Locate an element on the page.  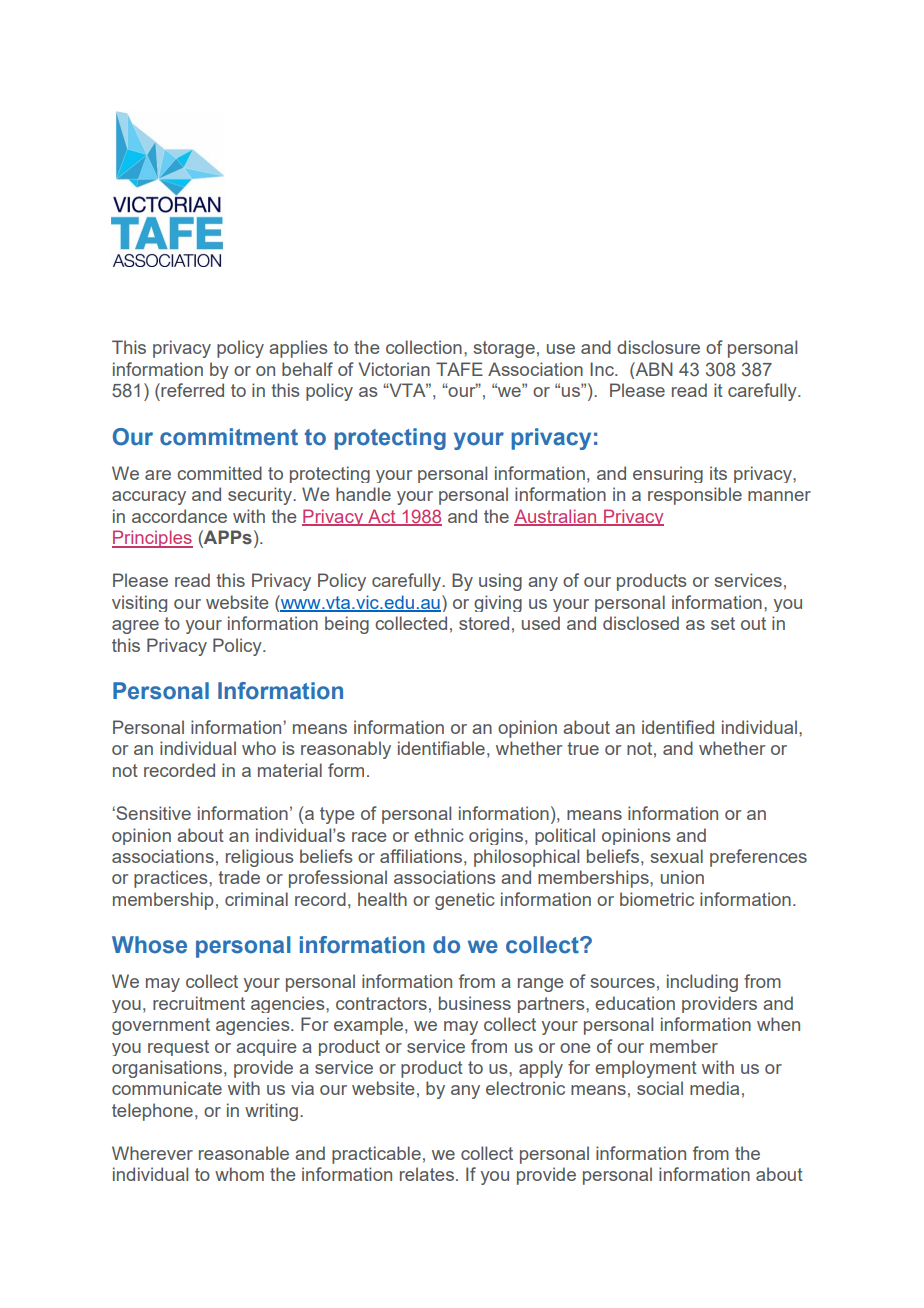
religious is located at coordinates (259, 858).
